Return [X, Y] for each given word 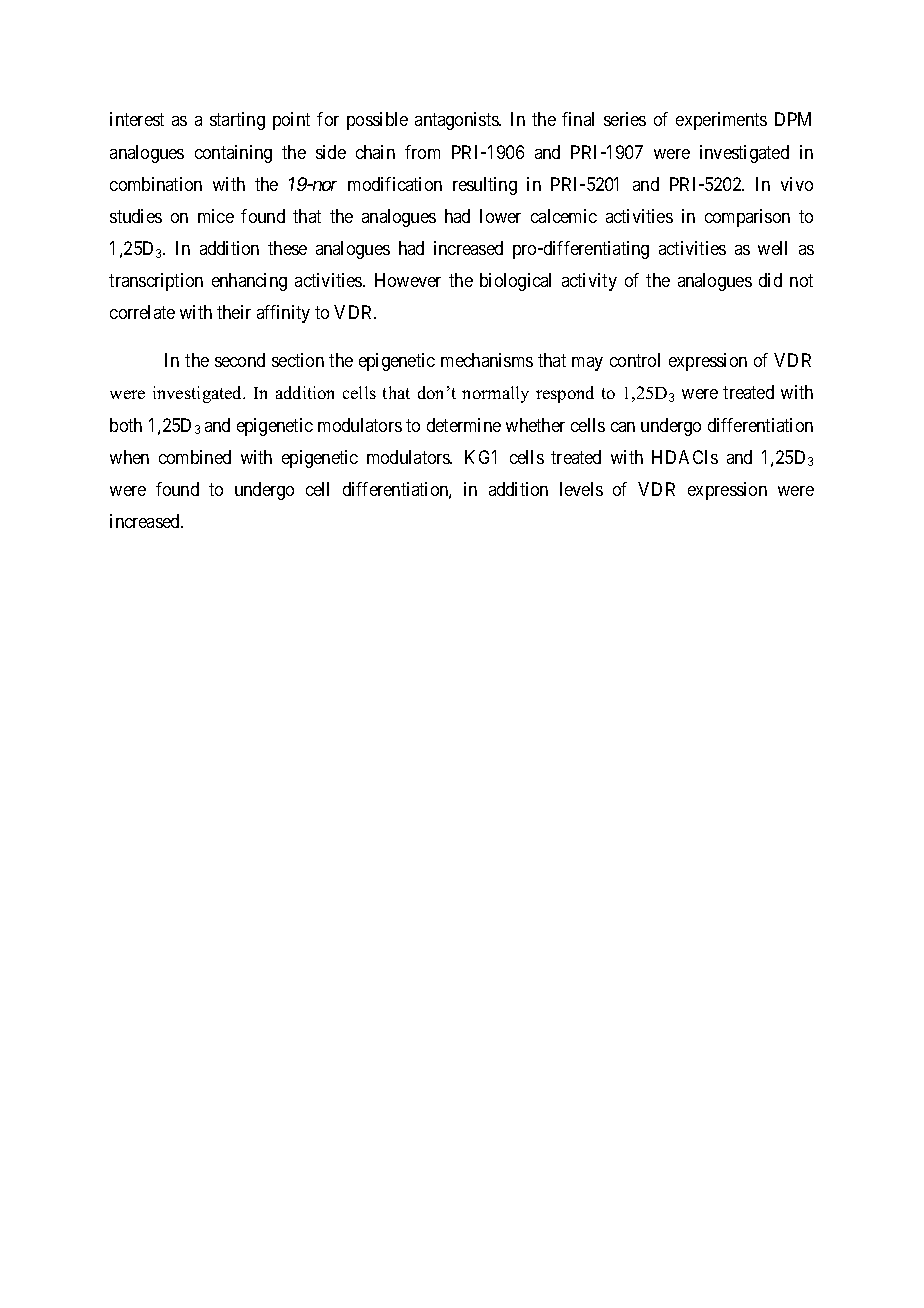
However [408, 280]
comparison [747, 218]
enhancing [249, 282]
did [770, 280]
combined [195, 457]
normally [495, 394]
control [635, 360]
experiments [721, 121]
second [240, 360]
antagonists [457, 121]
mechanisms [487, 360]
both [126, 425]
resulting [485, 186]
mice [216, 216]
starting [237, 121]
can [623, 427]
